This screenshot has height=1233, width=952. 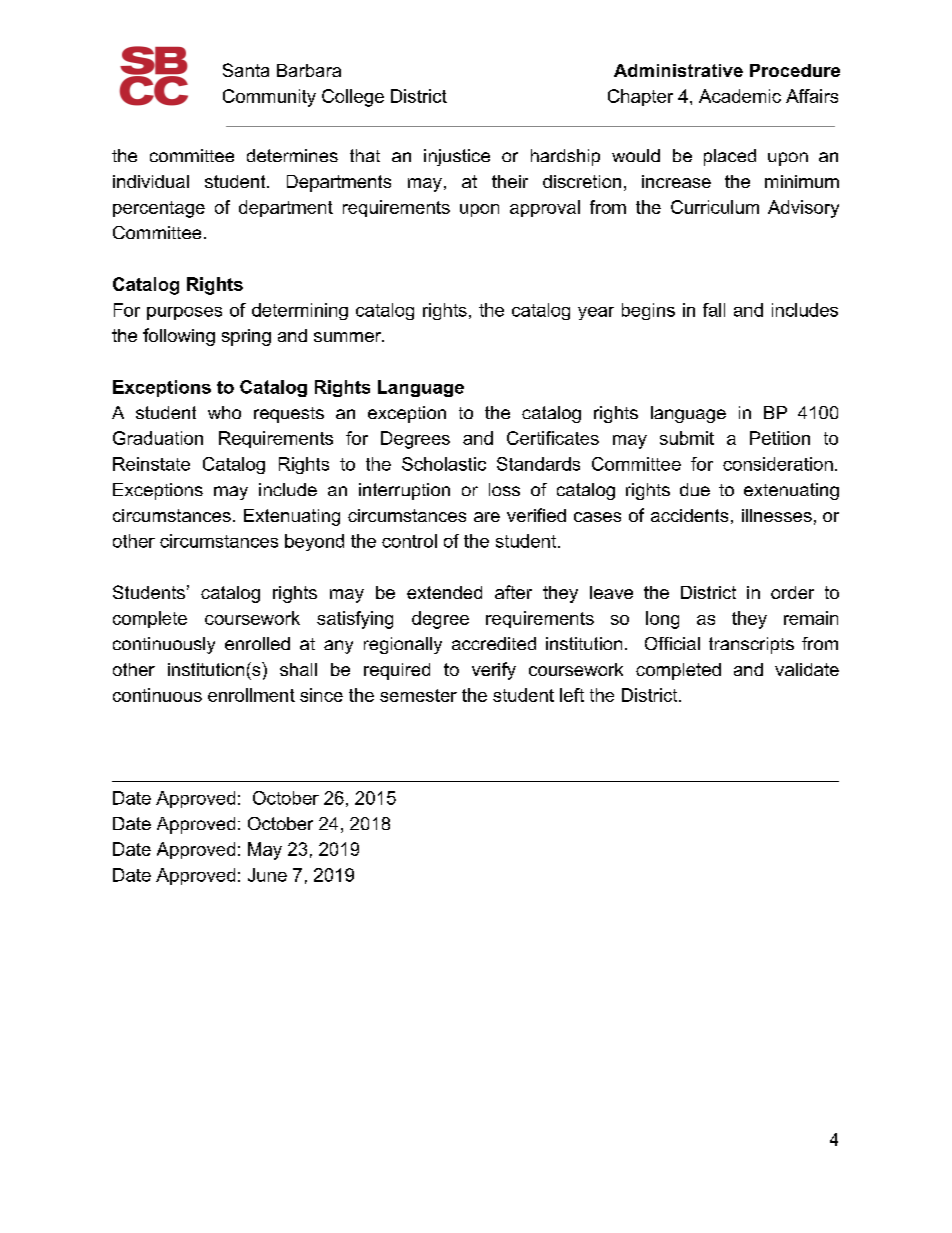 What do you see at coordinates (269, 98) in the screenshot?
I see `Community` at bounding box center [269, 98].
